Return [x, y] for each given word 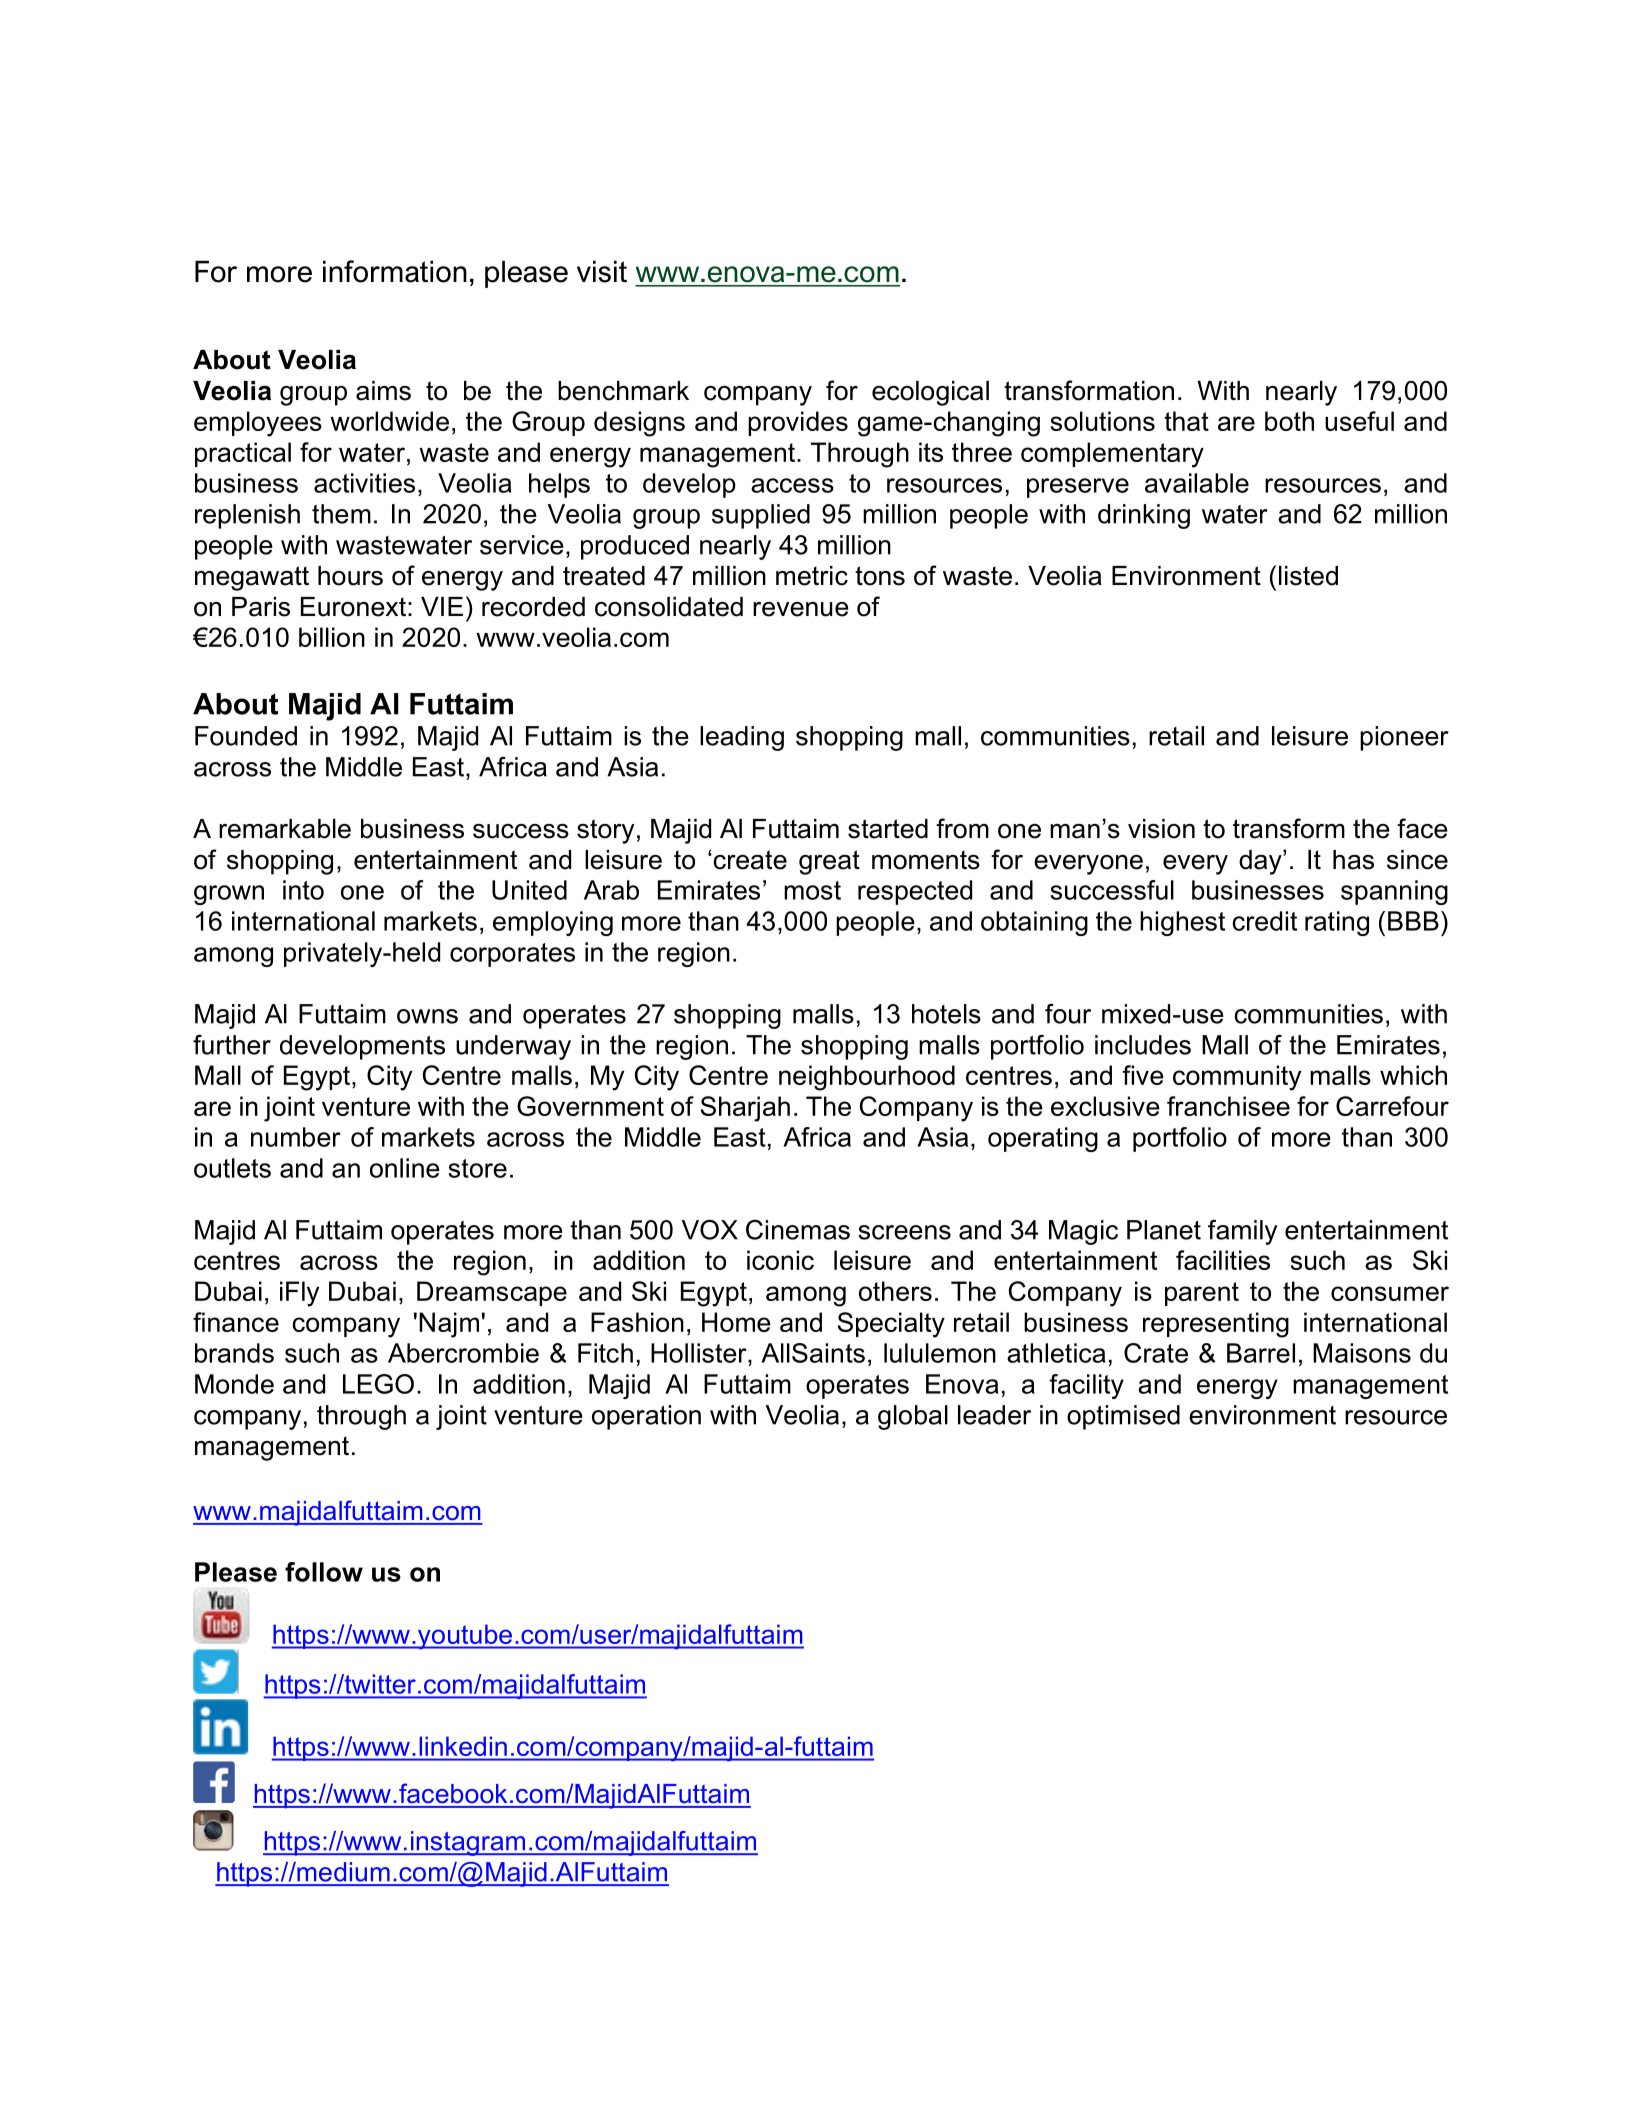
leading [742, 738]
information [395, 271]
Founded [246, 736]
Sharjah [745, 1109]
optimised [1123, 1417]
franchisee [1228, 1106]
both [1289, 421]
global [913, 1417]
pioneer [1404, 738]
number [296, 1137]
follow [324, 1572]
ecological [930, 393]
